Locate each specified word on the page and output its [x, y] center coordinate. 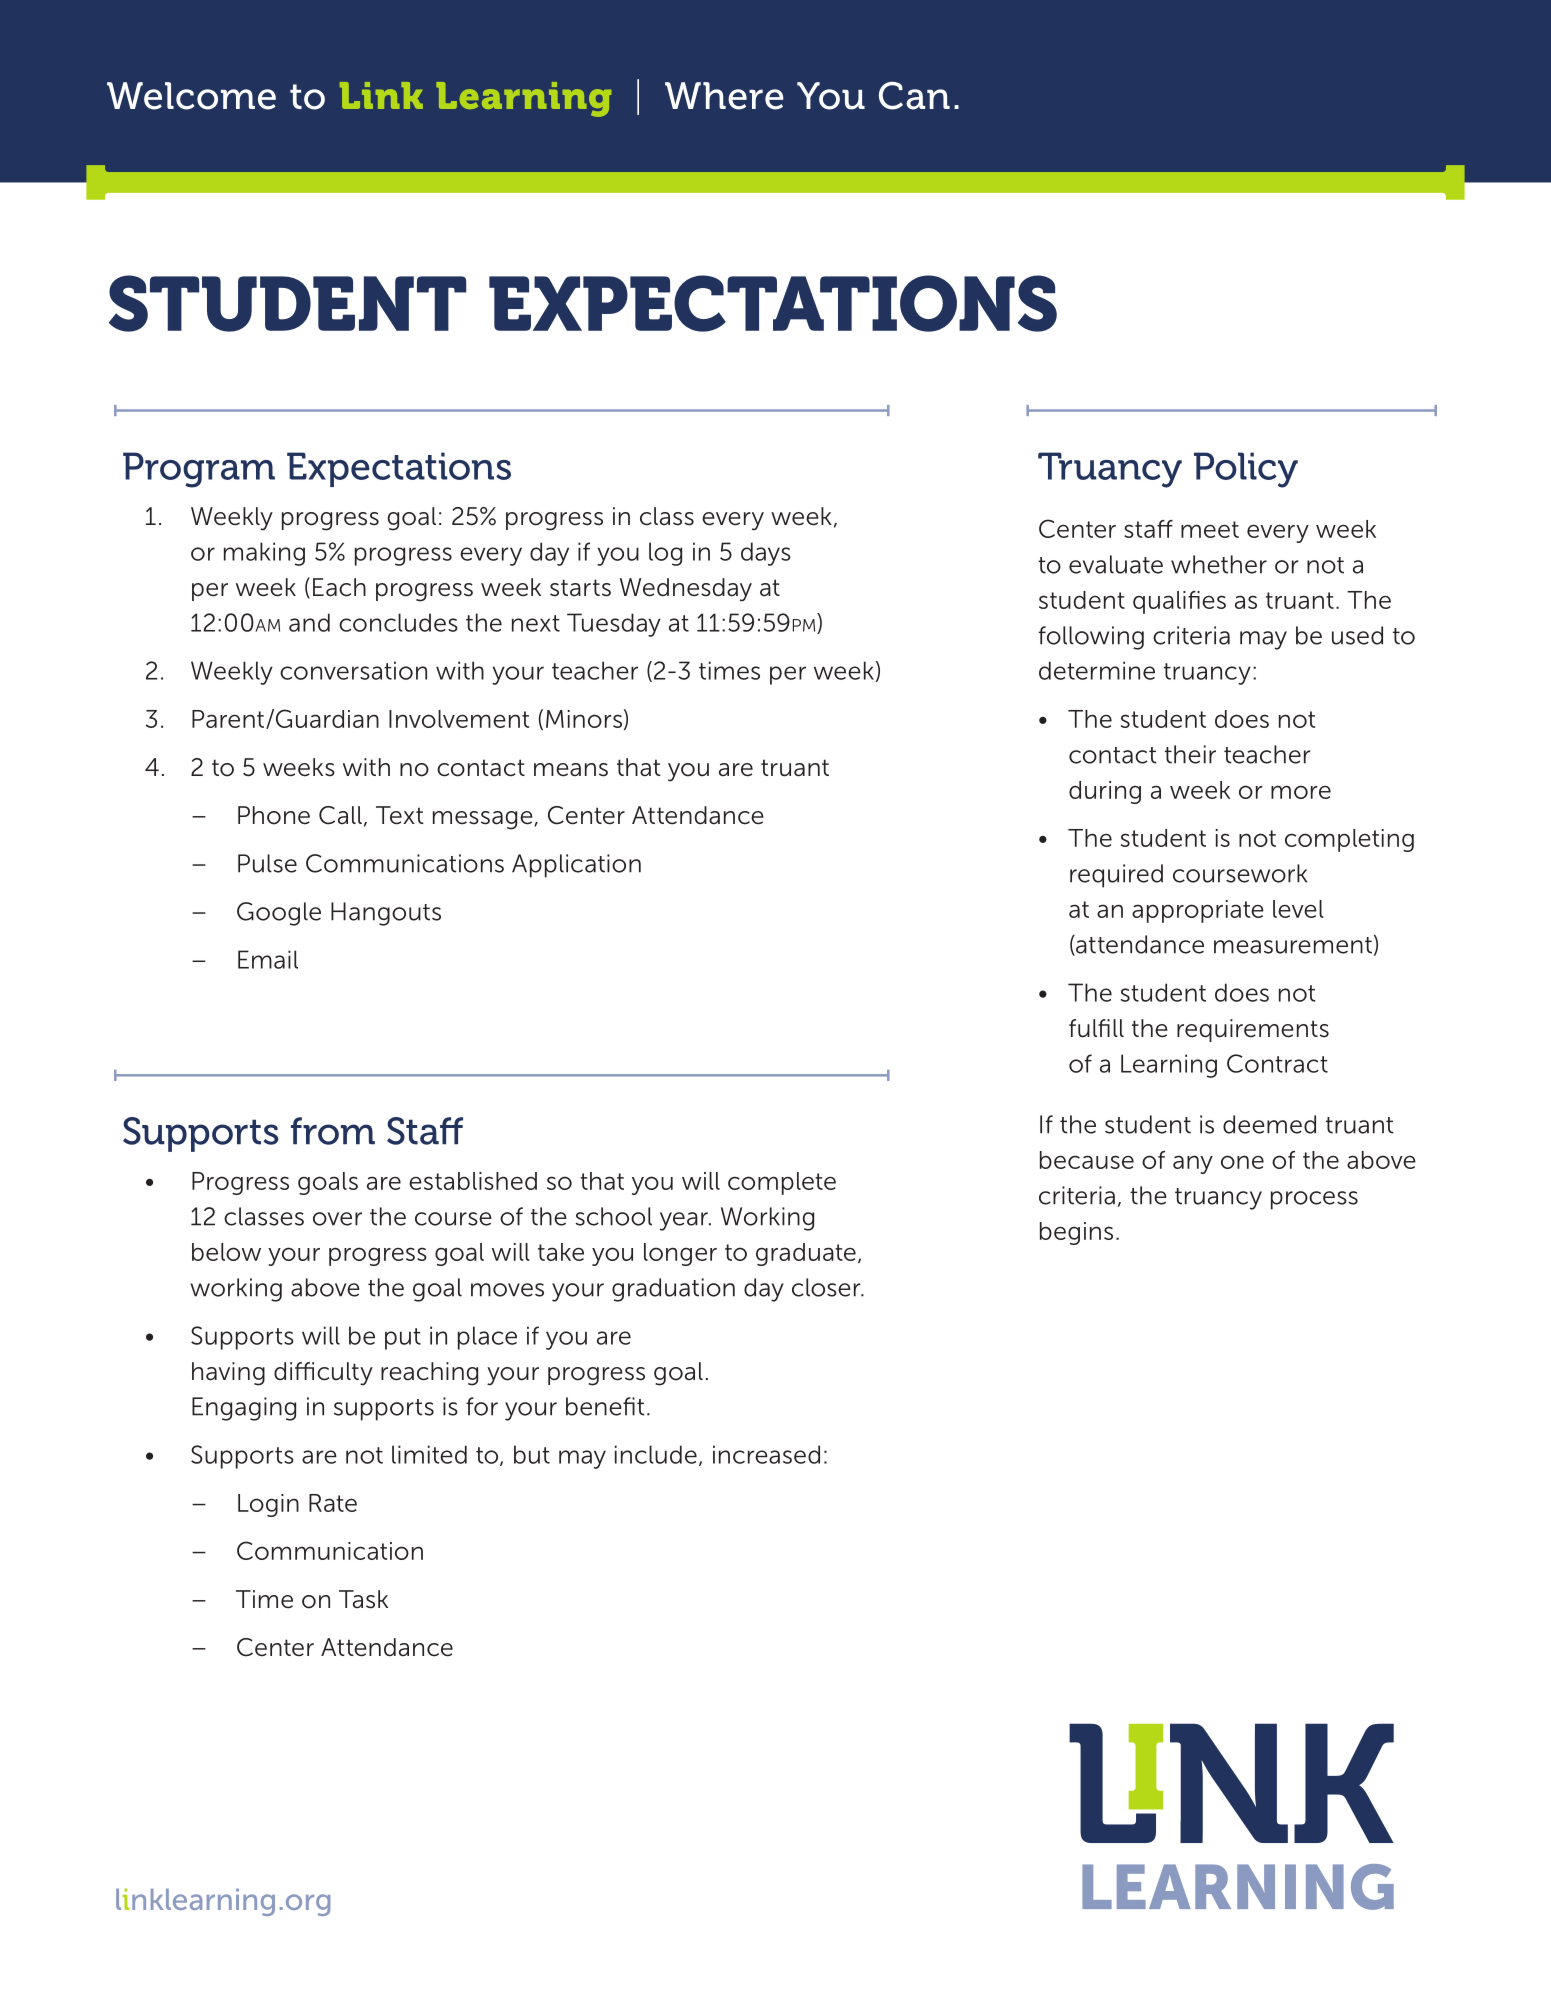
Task [363, 1599]
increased [766, 1454]
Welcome [191, 96]
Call [340, 815]
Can [914, 95]
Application [576, 866]
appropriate [1198, 911]
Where [724, 96]
